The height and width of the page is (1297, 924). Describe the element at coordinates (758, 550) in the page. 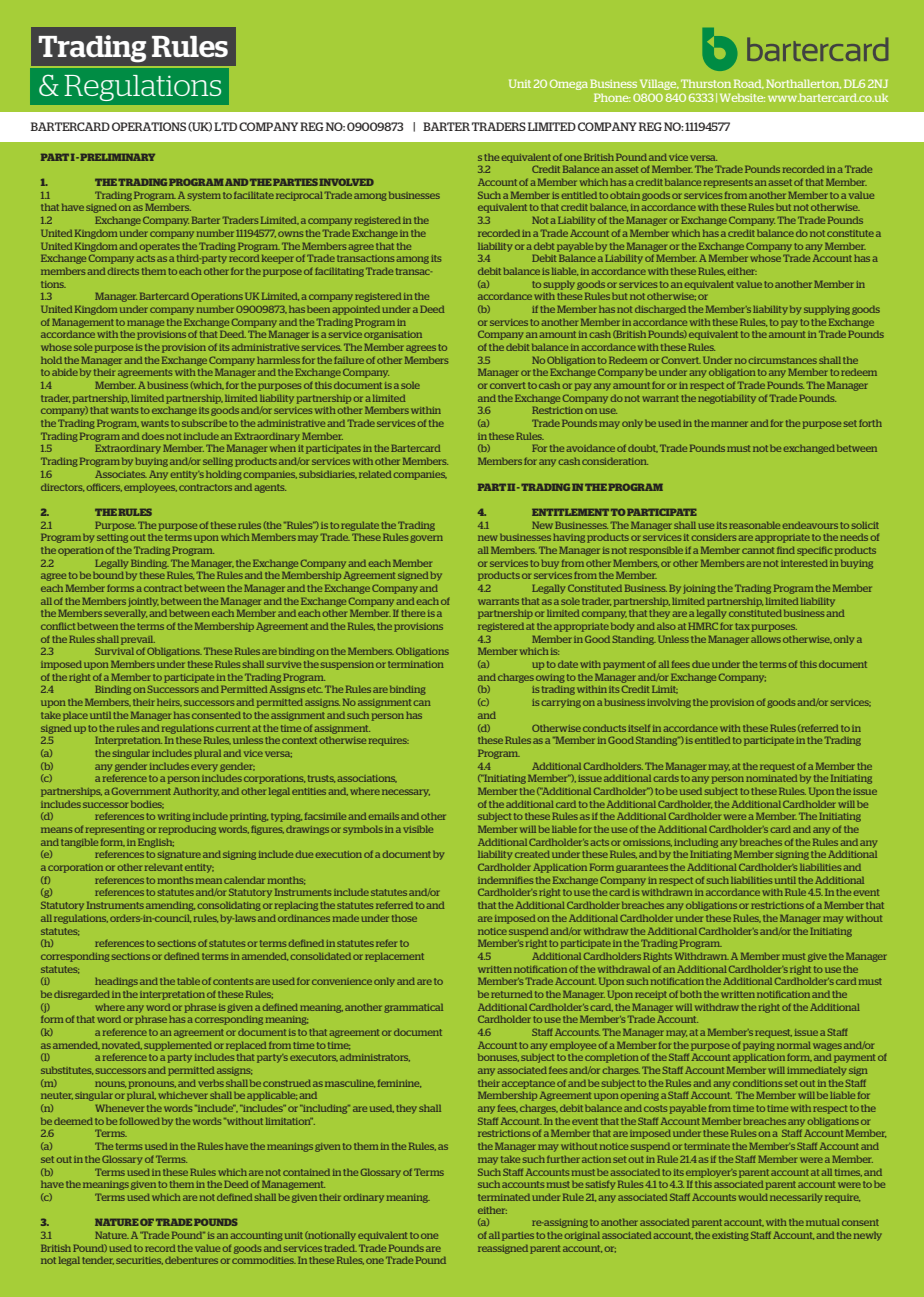

I see `cannot` at that location.
